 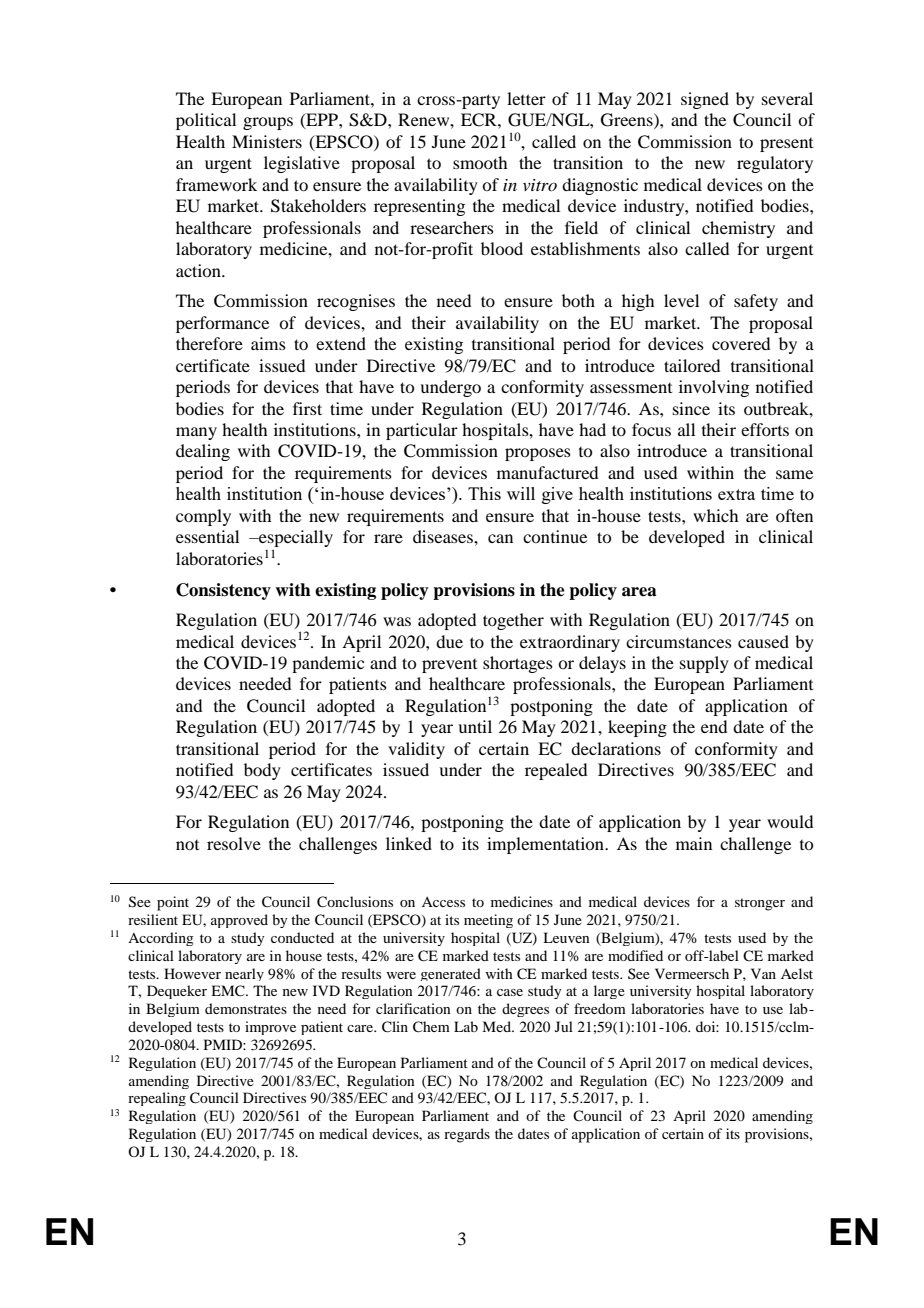 I want to click on efforts, so click(x=765, y=429).
